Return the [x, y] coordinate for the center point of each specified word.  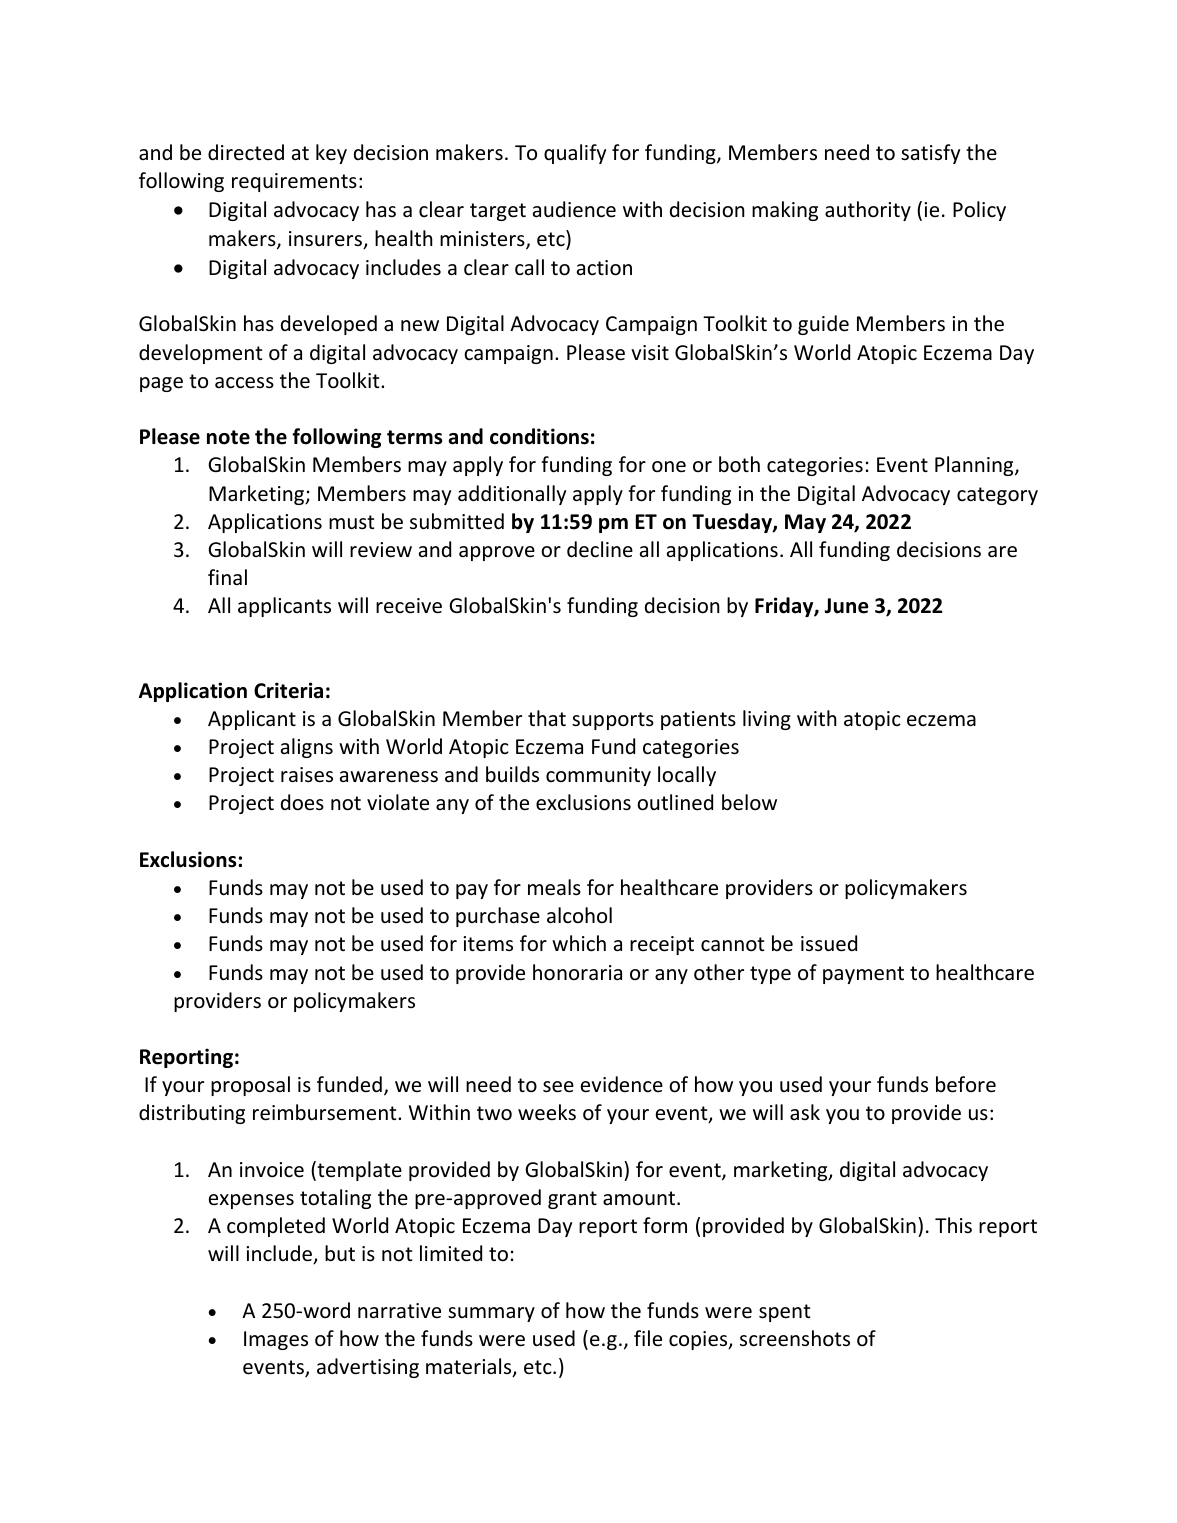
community [598, 776]
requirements [294, 182]
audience [574, 209]
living [767, 720]
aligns [307, 748]
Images [276, 1340]
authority [868, 211]
